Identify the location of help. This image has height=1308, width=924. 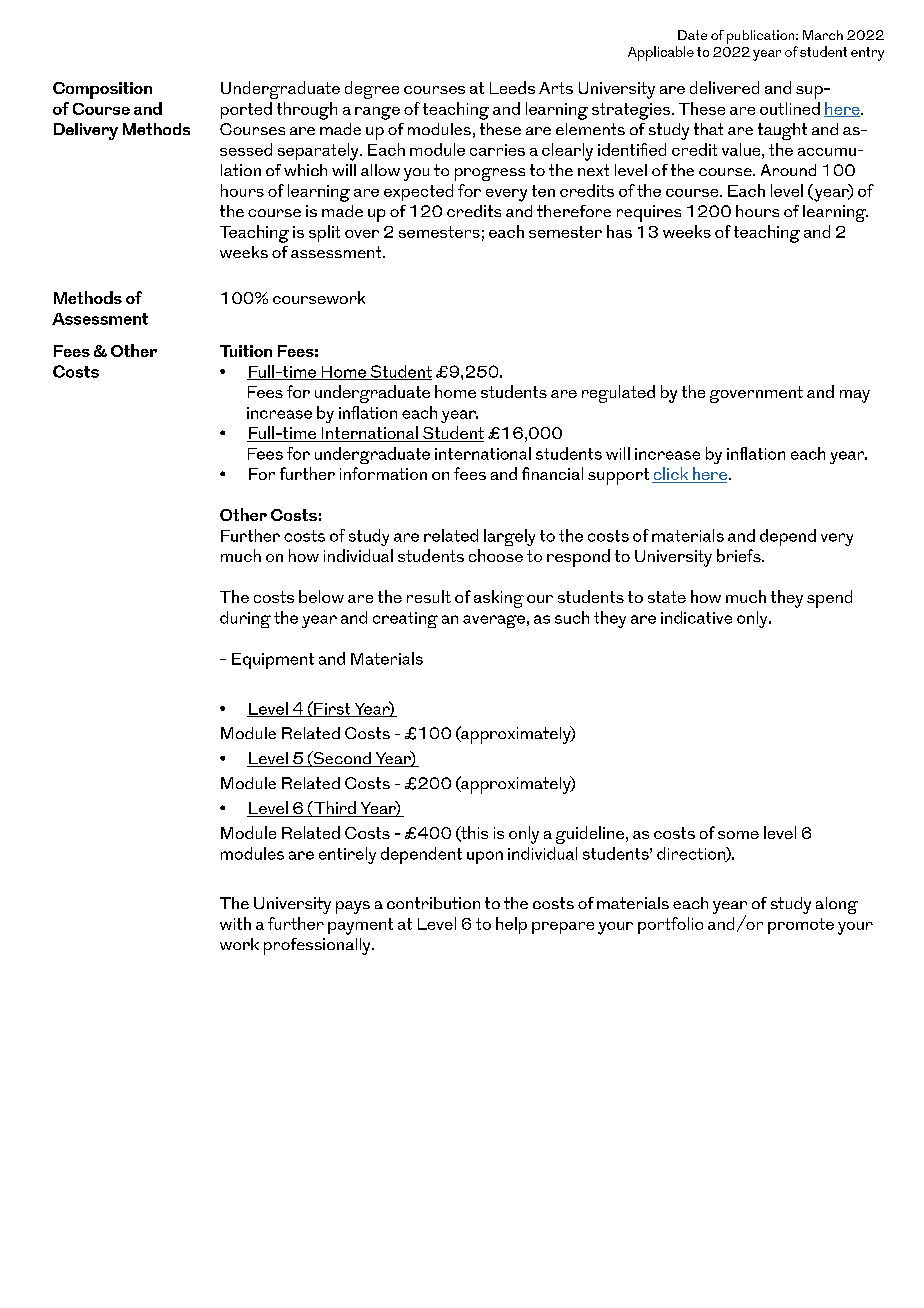
(511, 925).
